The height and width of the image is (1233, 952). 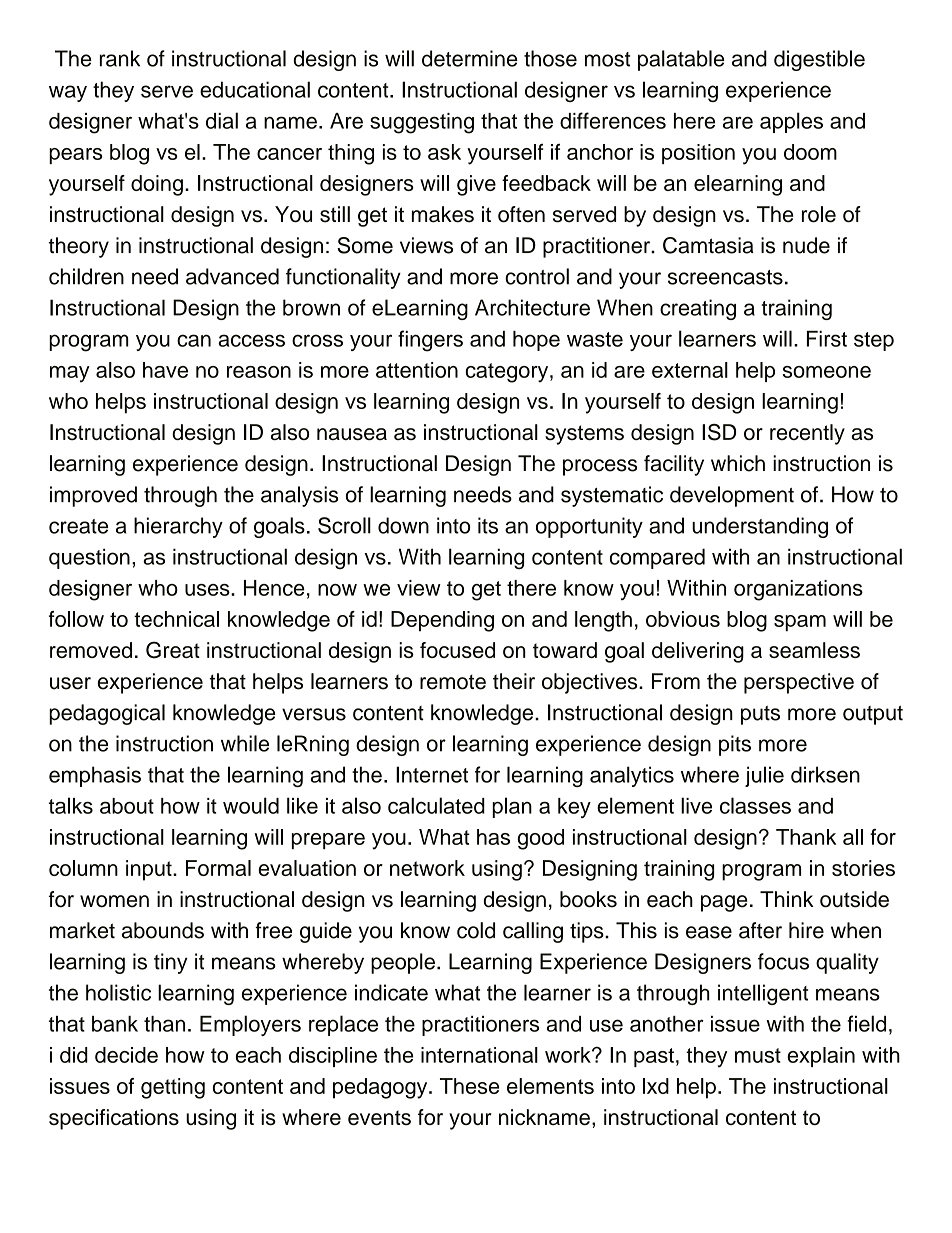 I want to click on Depending, so click(x=442, y=621).
